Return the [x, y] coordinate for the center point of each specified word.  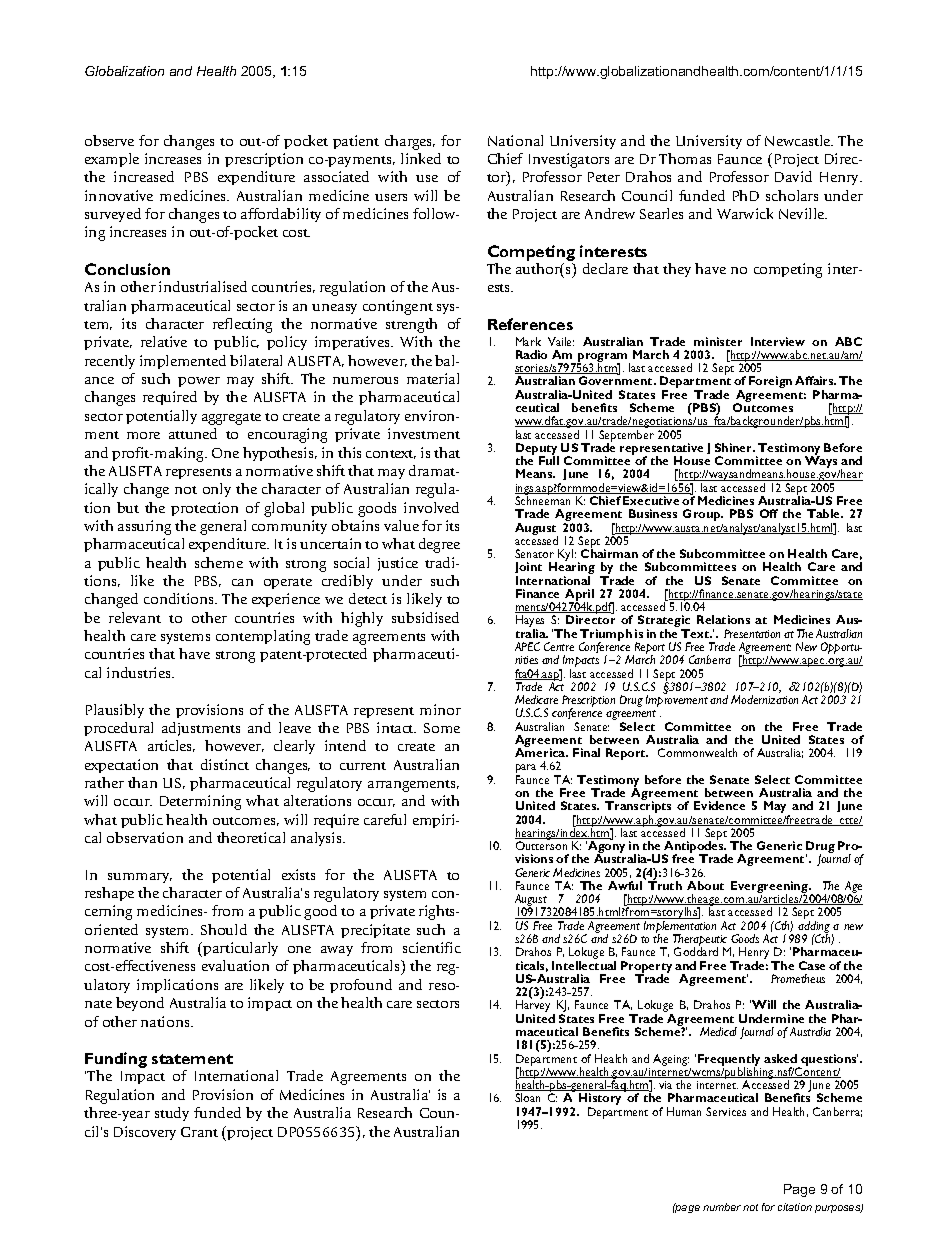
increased [144, 176]
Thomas [685, 158]
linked [421, 158]
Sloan [527, 1097]
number [722, 1207]
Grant [199, 1132]
